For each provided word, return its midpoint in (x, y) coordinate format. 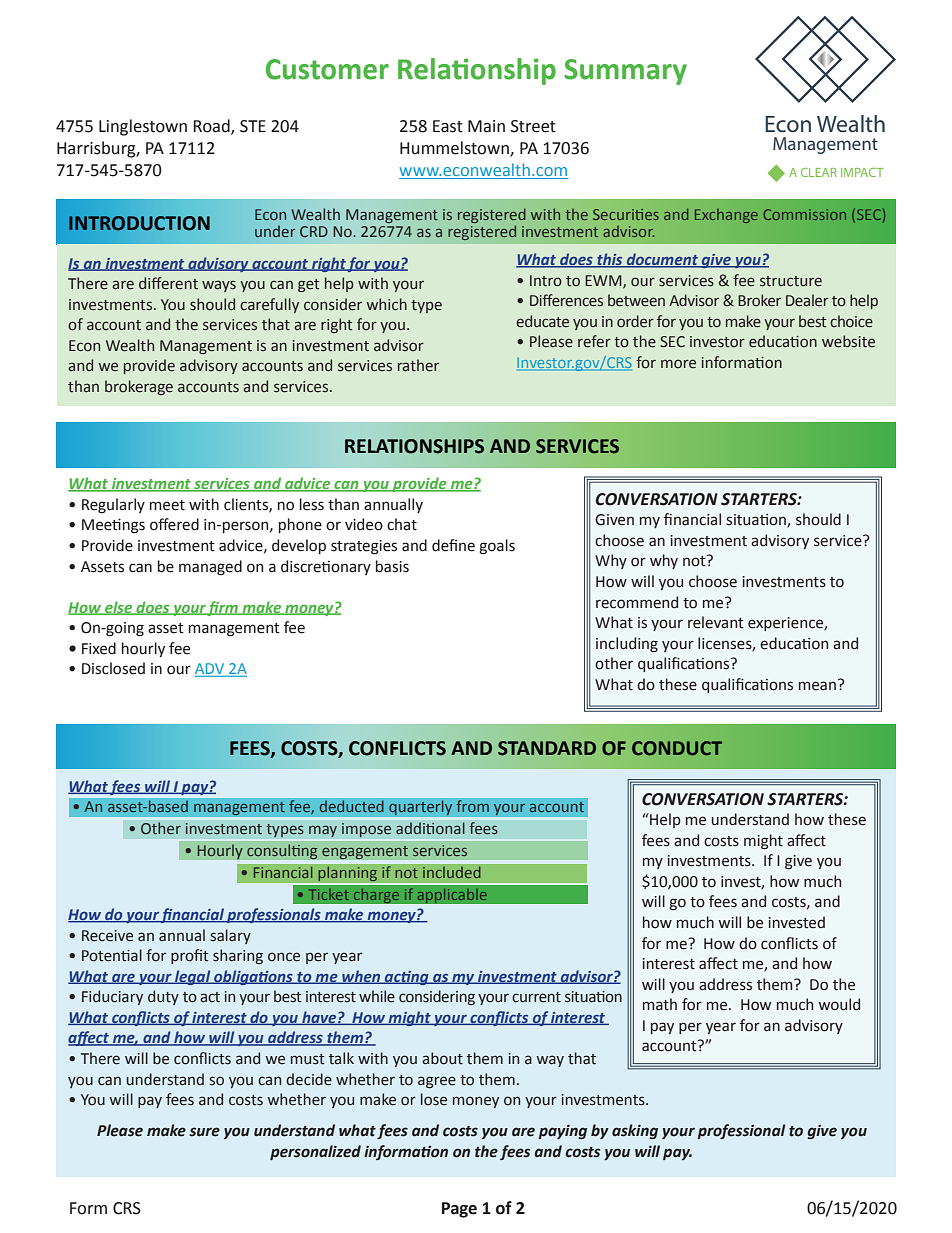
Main (486, 126)
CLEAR (819, 172)
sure (204, 1132)
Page (459, 1210)
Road (212, 126)
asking (635, 1131)
